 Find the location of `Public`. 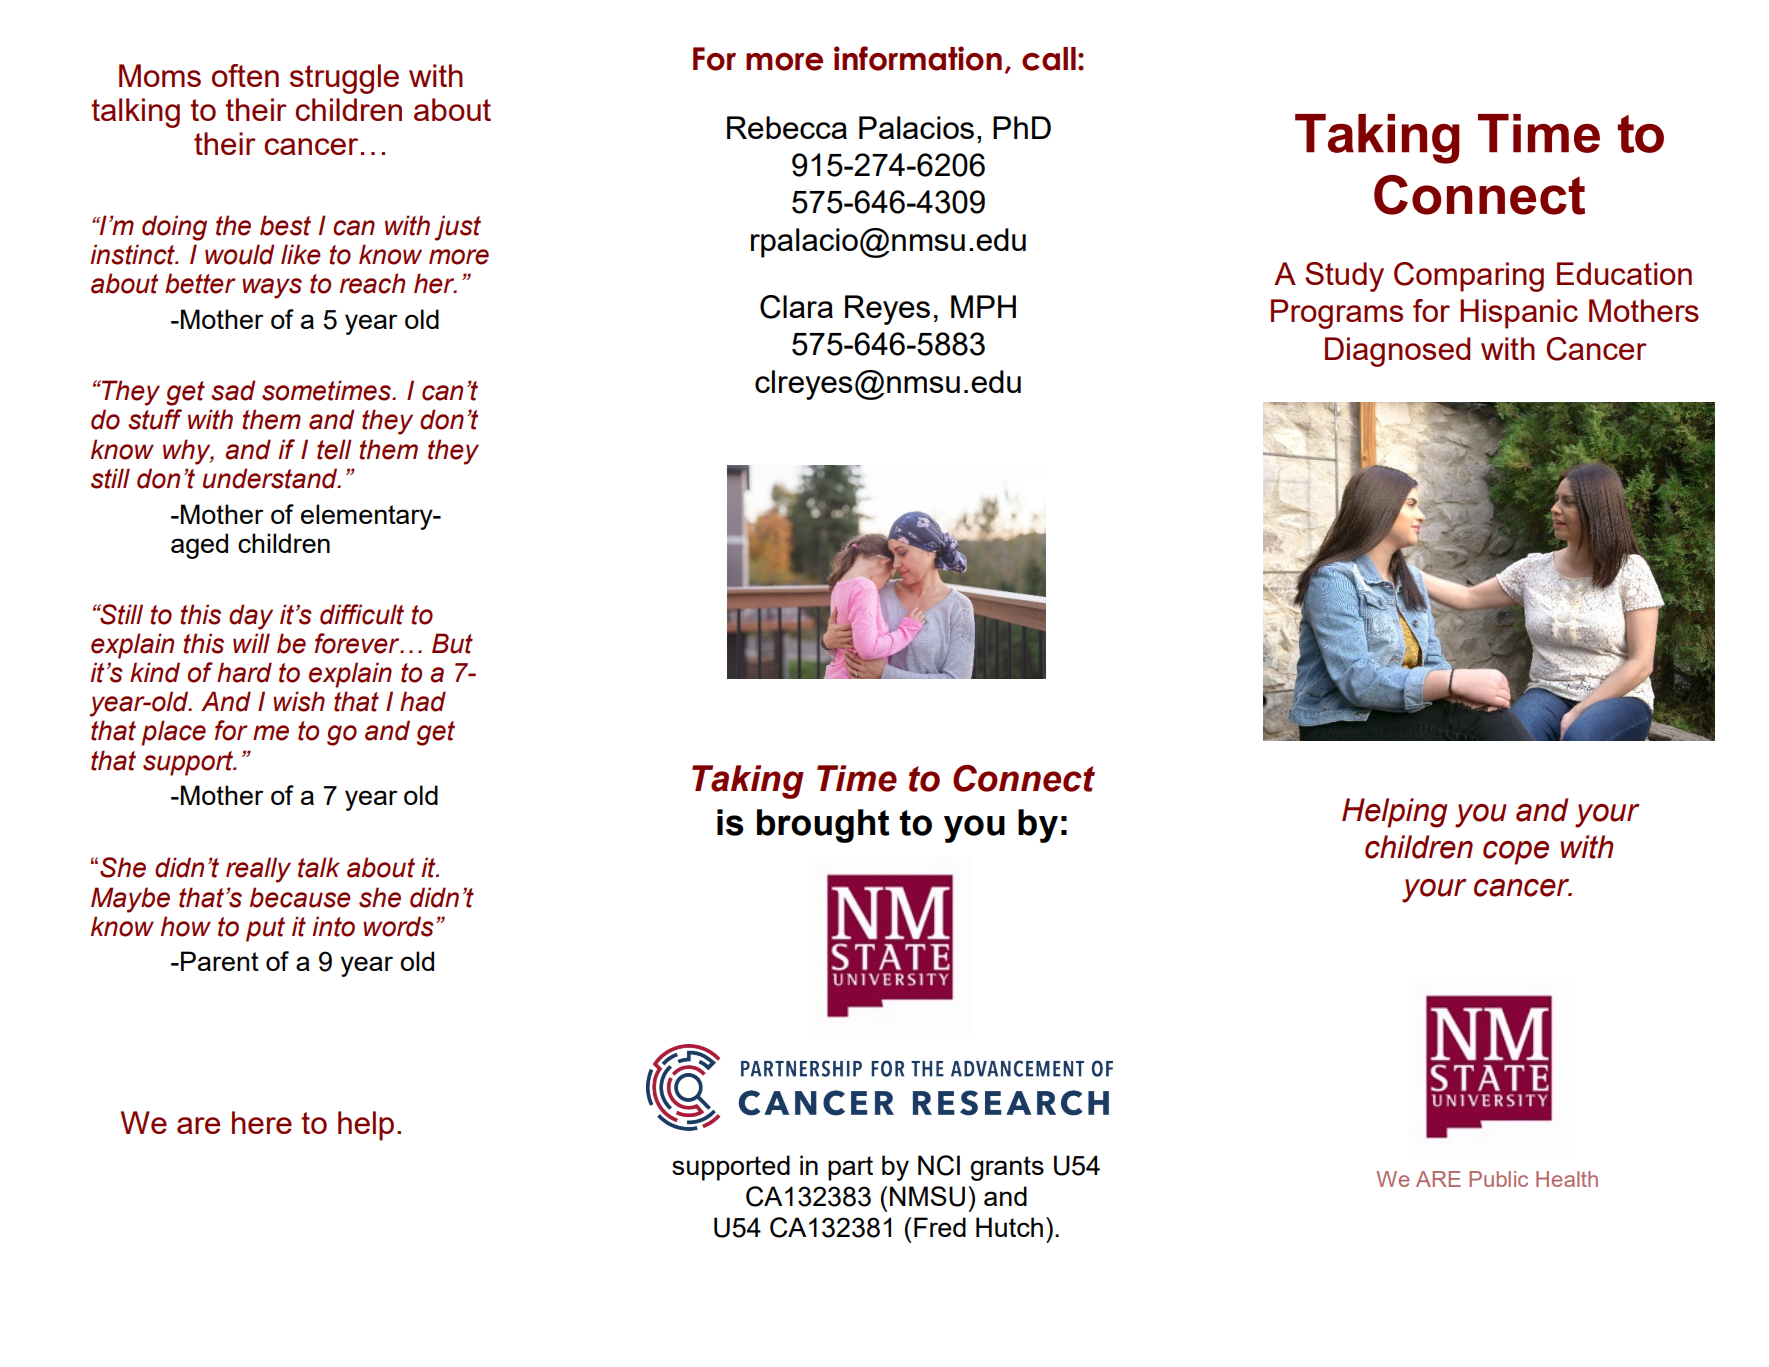

Public is located at coordinates (1498, 1179).
